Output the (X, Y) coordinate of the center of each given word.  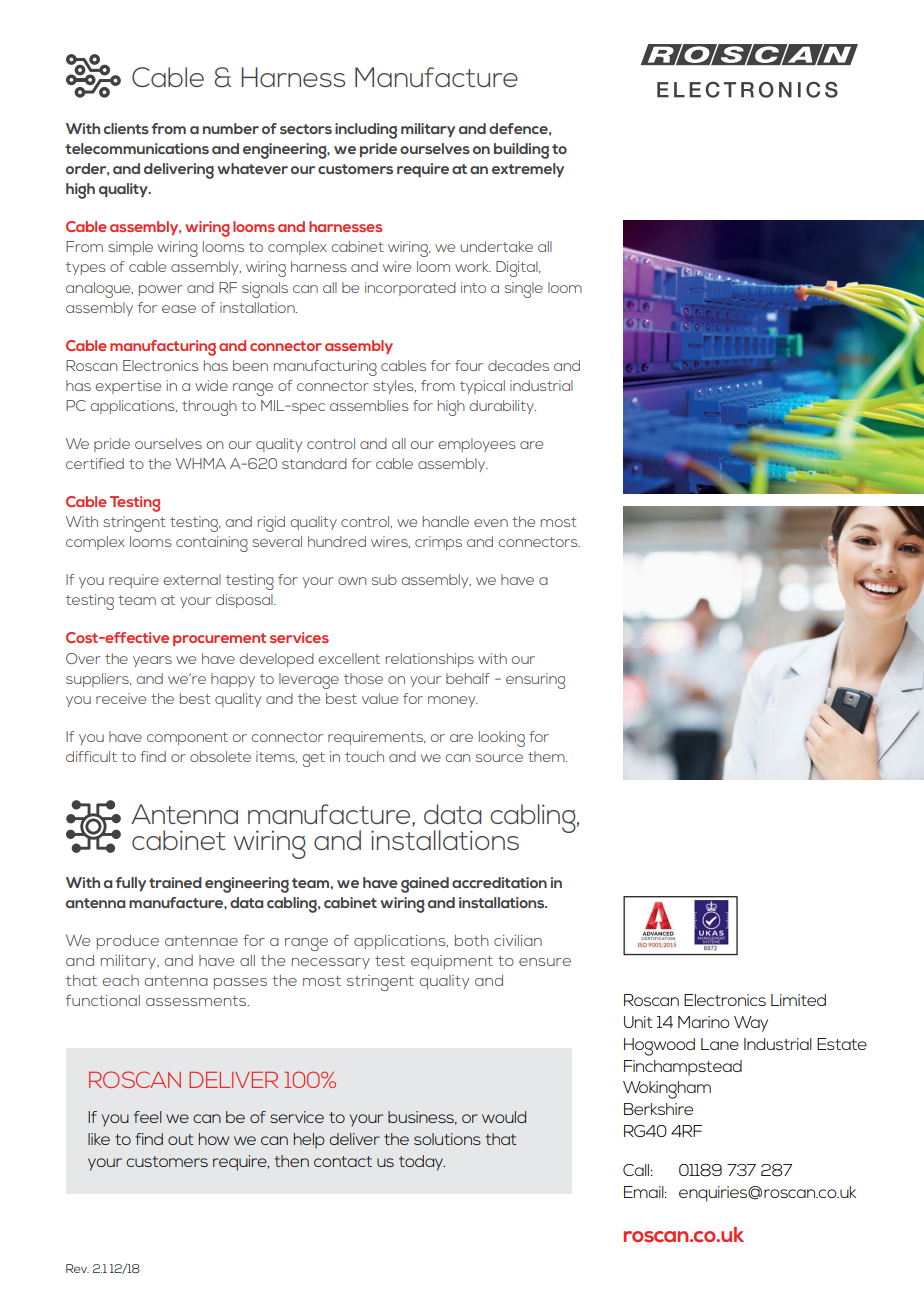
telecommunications (137, 149)
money (453, 701)
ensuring (535, 681)
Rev (77, 1268)
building (521, 151)
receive (121, 698)
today (422, 1163)
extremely (528, 170)
